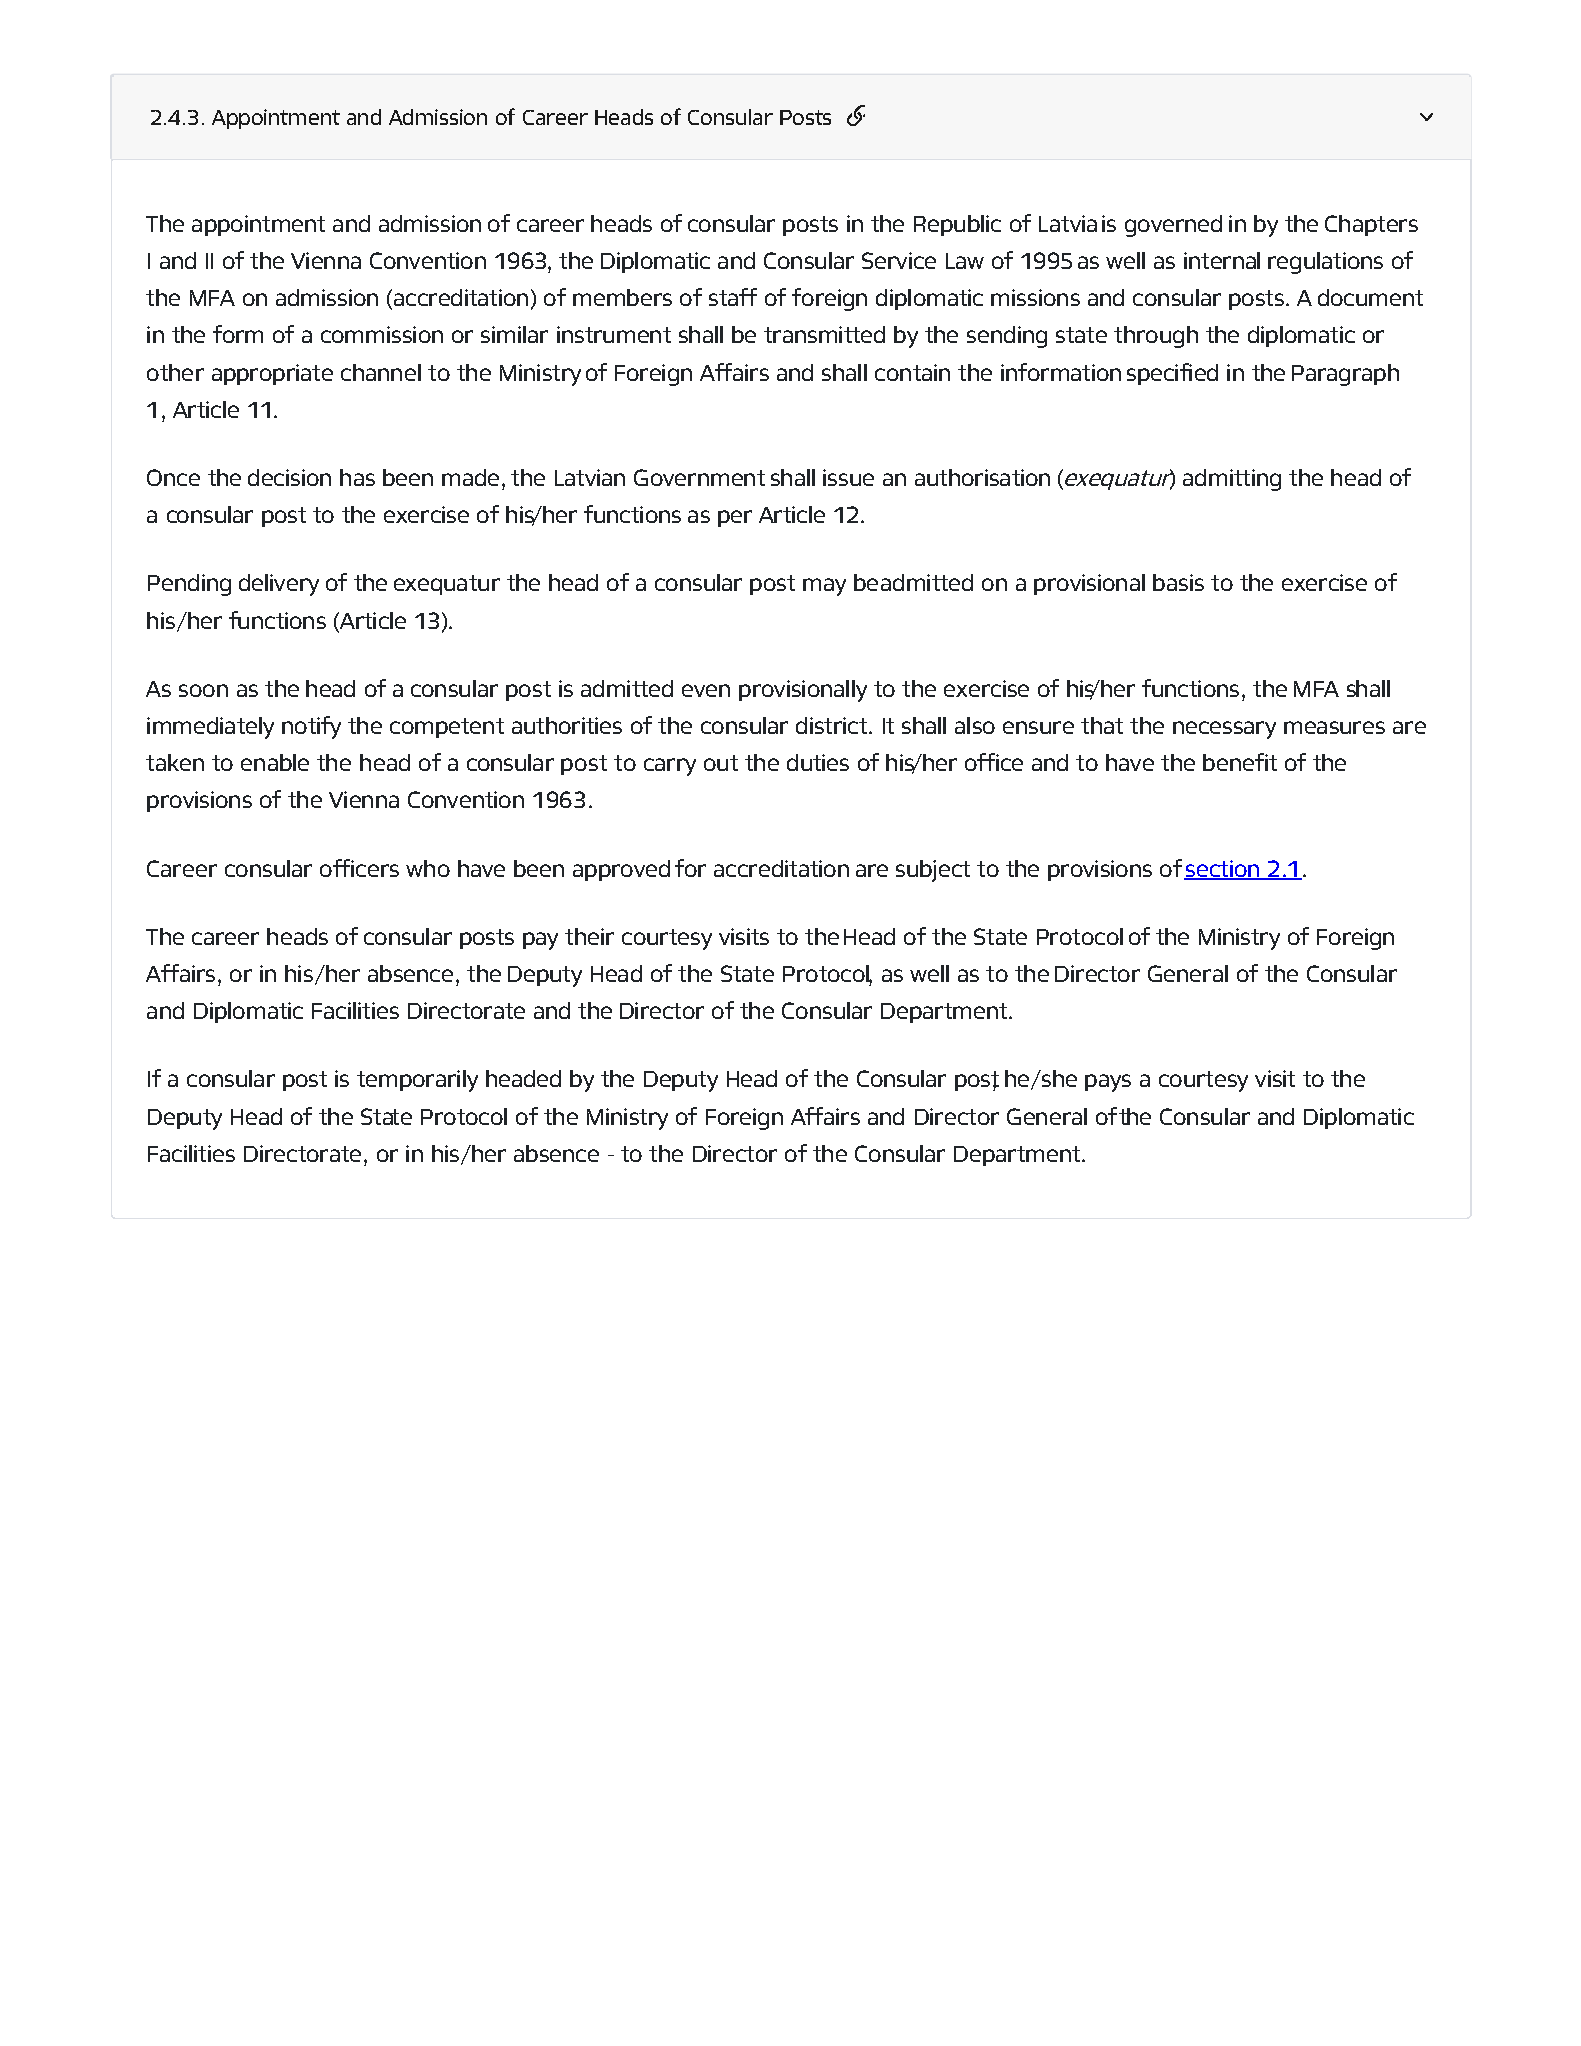 The width and height of the screenshot is (1581, 2046). What do you see at coordinates (1240, 762) in the screenshot?
I see `benefit` at bounding box center [1240, 762].
